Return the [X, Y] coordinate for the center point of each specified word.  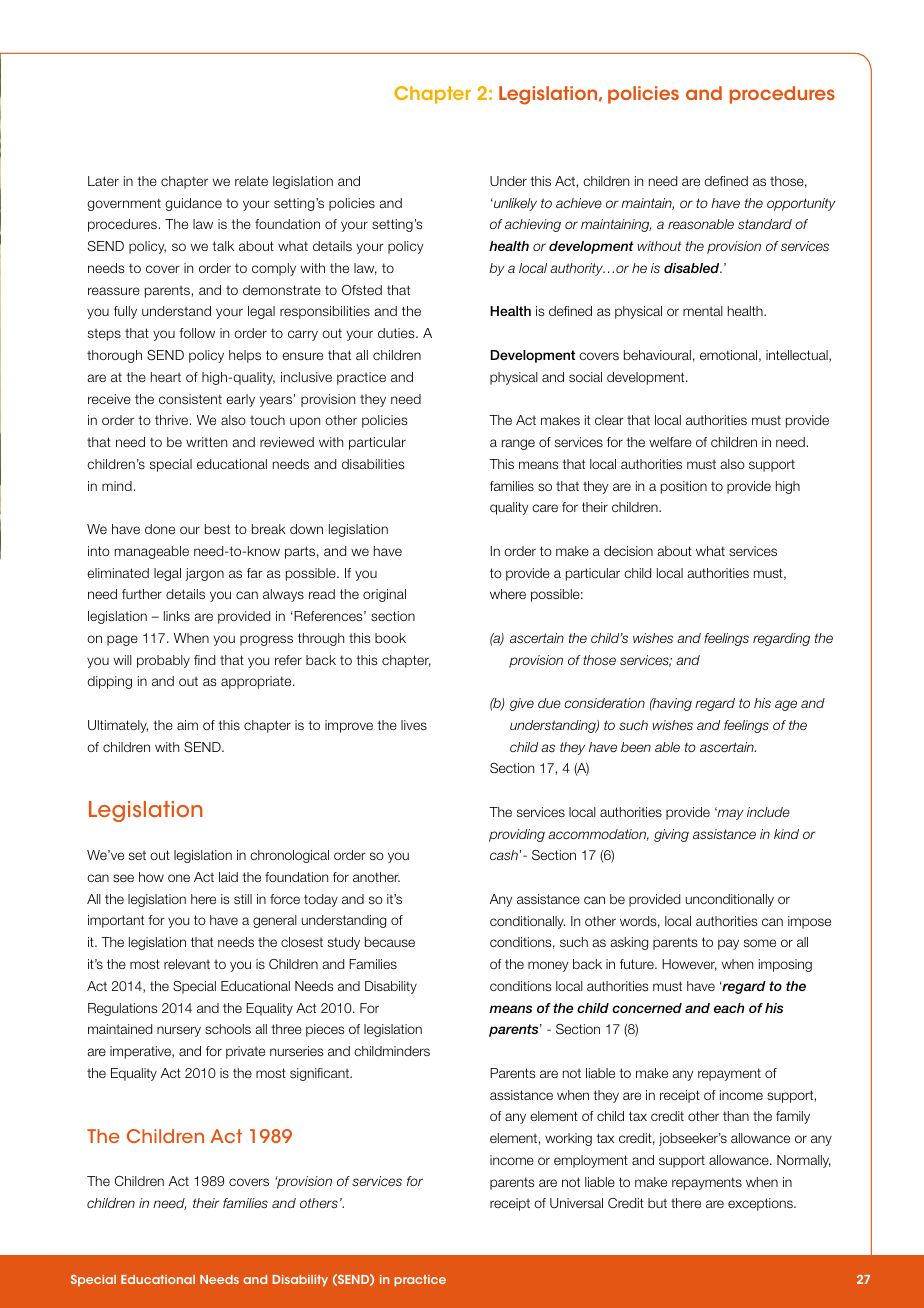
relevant [187, 964]
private [245, 1052]
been [636, 747]
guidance [193, 204]
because [390, 942]
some [760, 943]
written [206, 442]
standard [765, 224]
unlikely [514, 204]
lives [414, 725]
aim [187, 725]
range [518, 444]
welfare [670, 442]
